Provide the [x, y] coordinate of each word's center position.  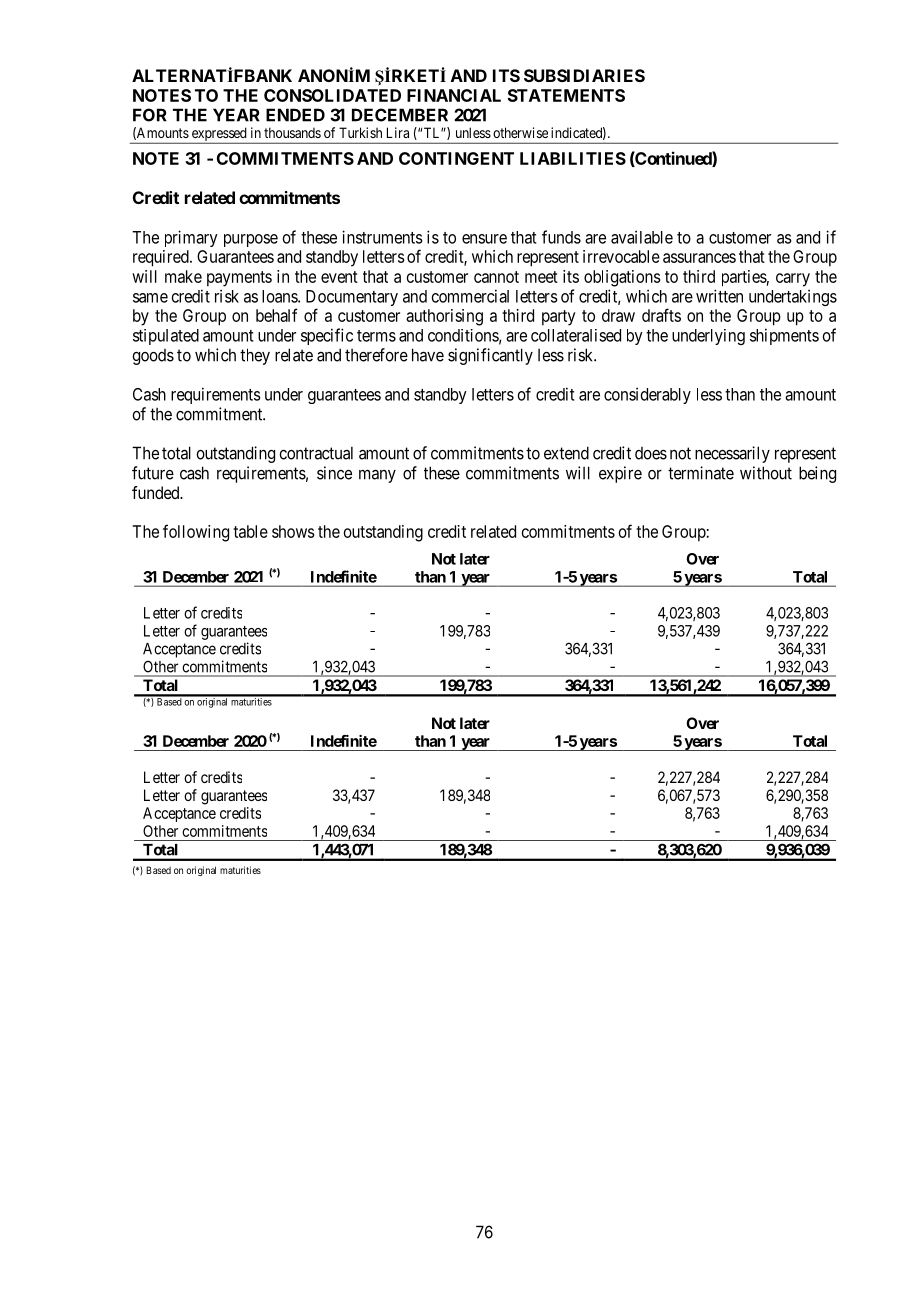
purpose [251, 240]
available [642, 237]
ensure [484, 239]
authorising [444, 317]
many [377, 476]
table [250, 531]
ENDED [295, 115]
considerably [647, 395]
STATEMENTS [566, 95]
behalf [277, 315]
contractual [316, 453]
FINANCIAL [454, 95]
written [719, 296]
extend [566, 453]
